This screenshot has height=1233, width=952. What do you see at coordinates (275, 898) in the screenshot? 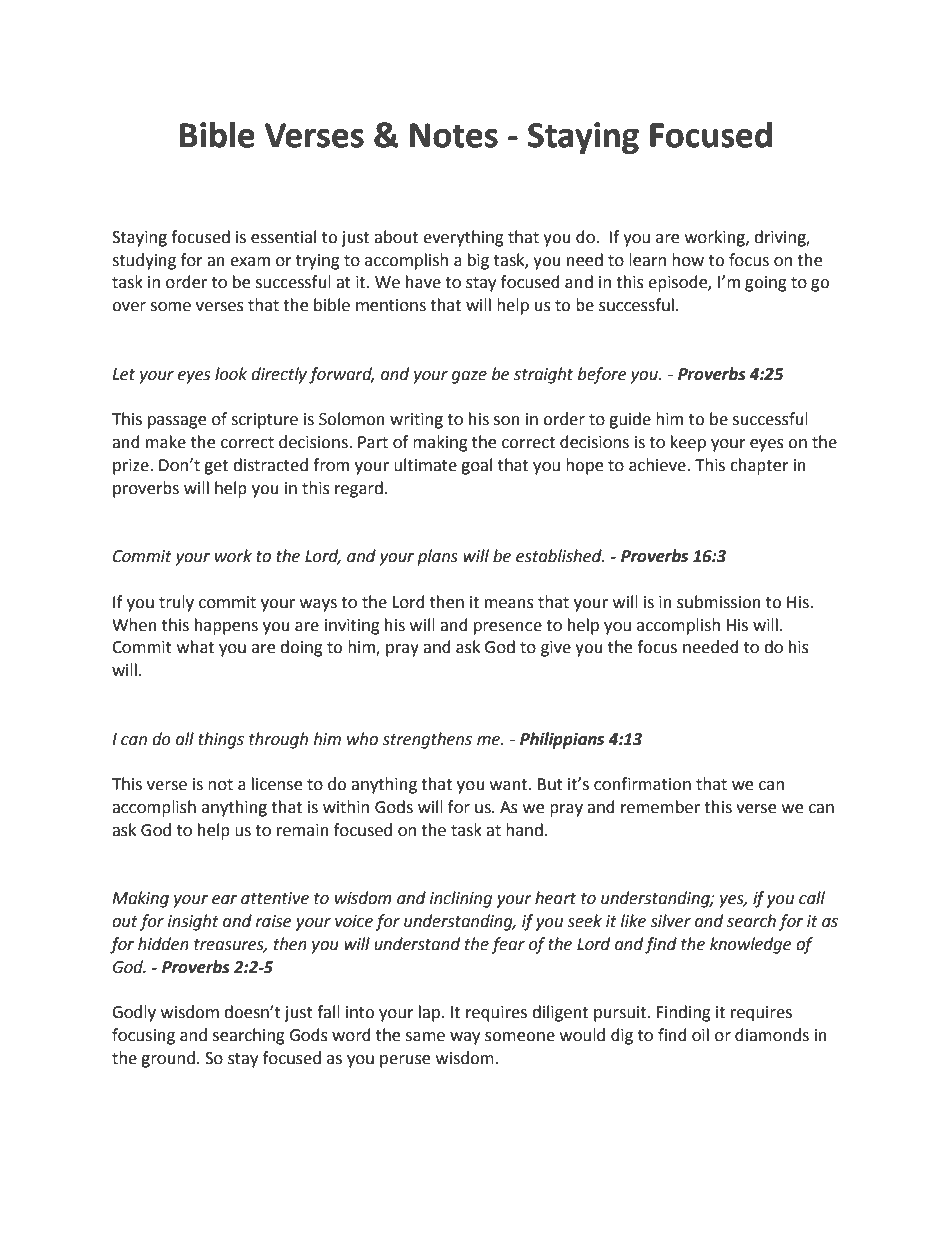
I see `attentive` at bounding box center [275, 898].
